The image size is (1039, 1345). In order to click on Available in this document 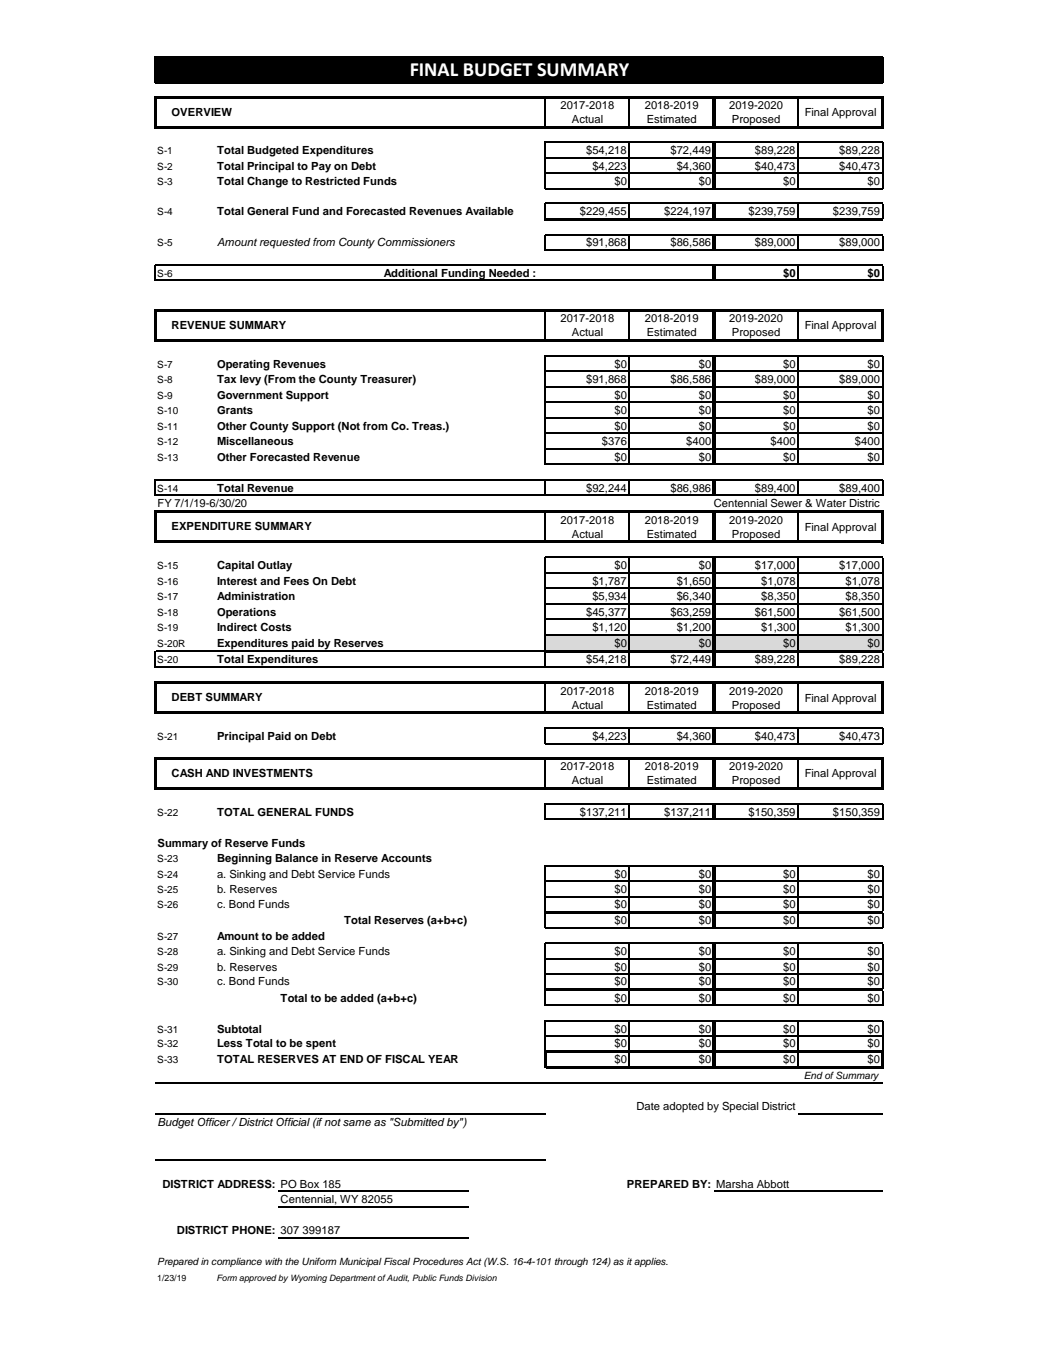, I will do `click(489, 211)`.
